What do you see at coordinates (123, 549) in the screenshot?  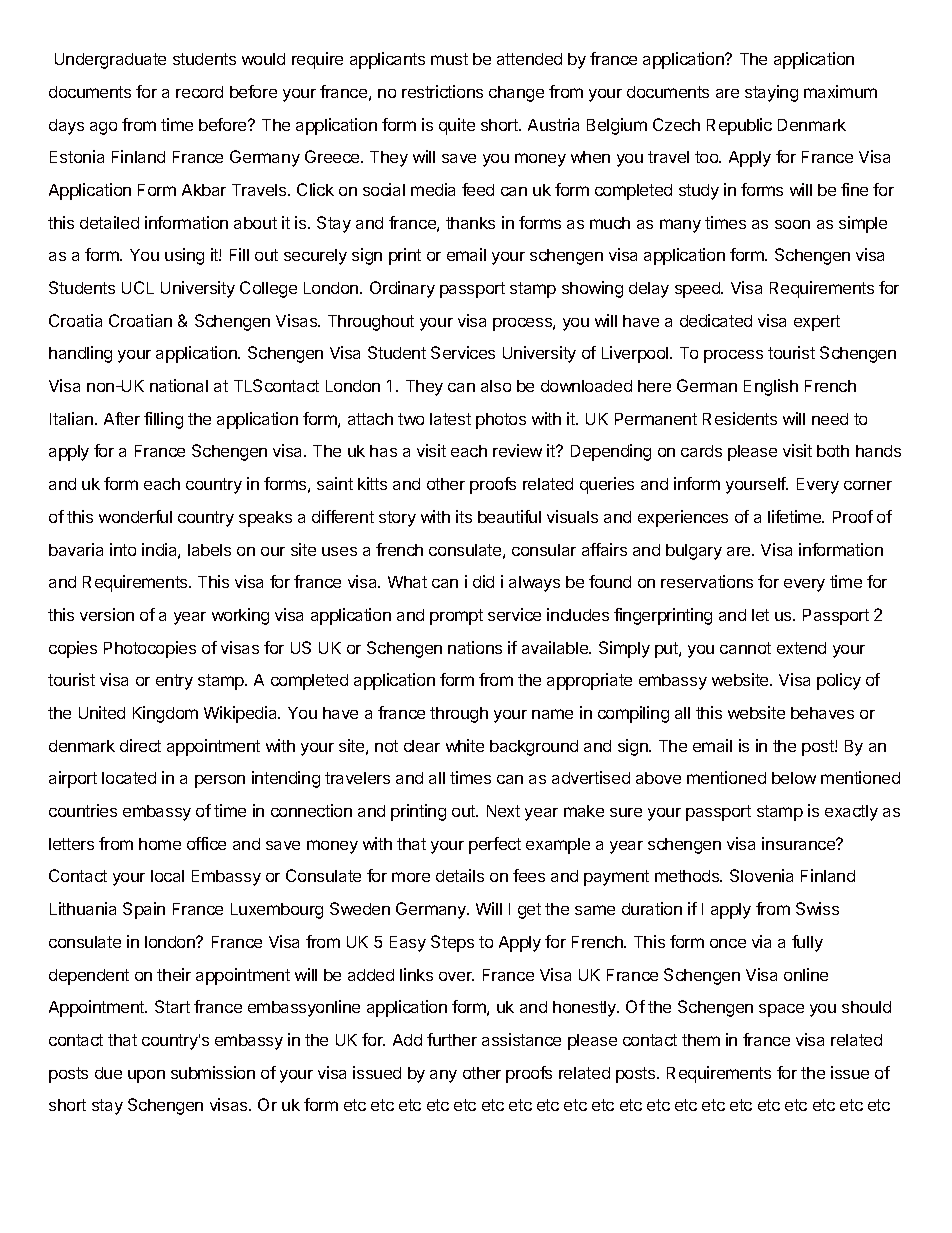 I see `into` at bounding box center [123, 549].
